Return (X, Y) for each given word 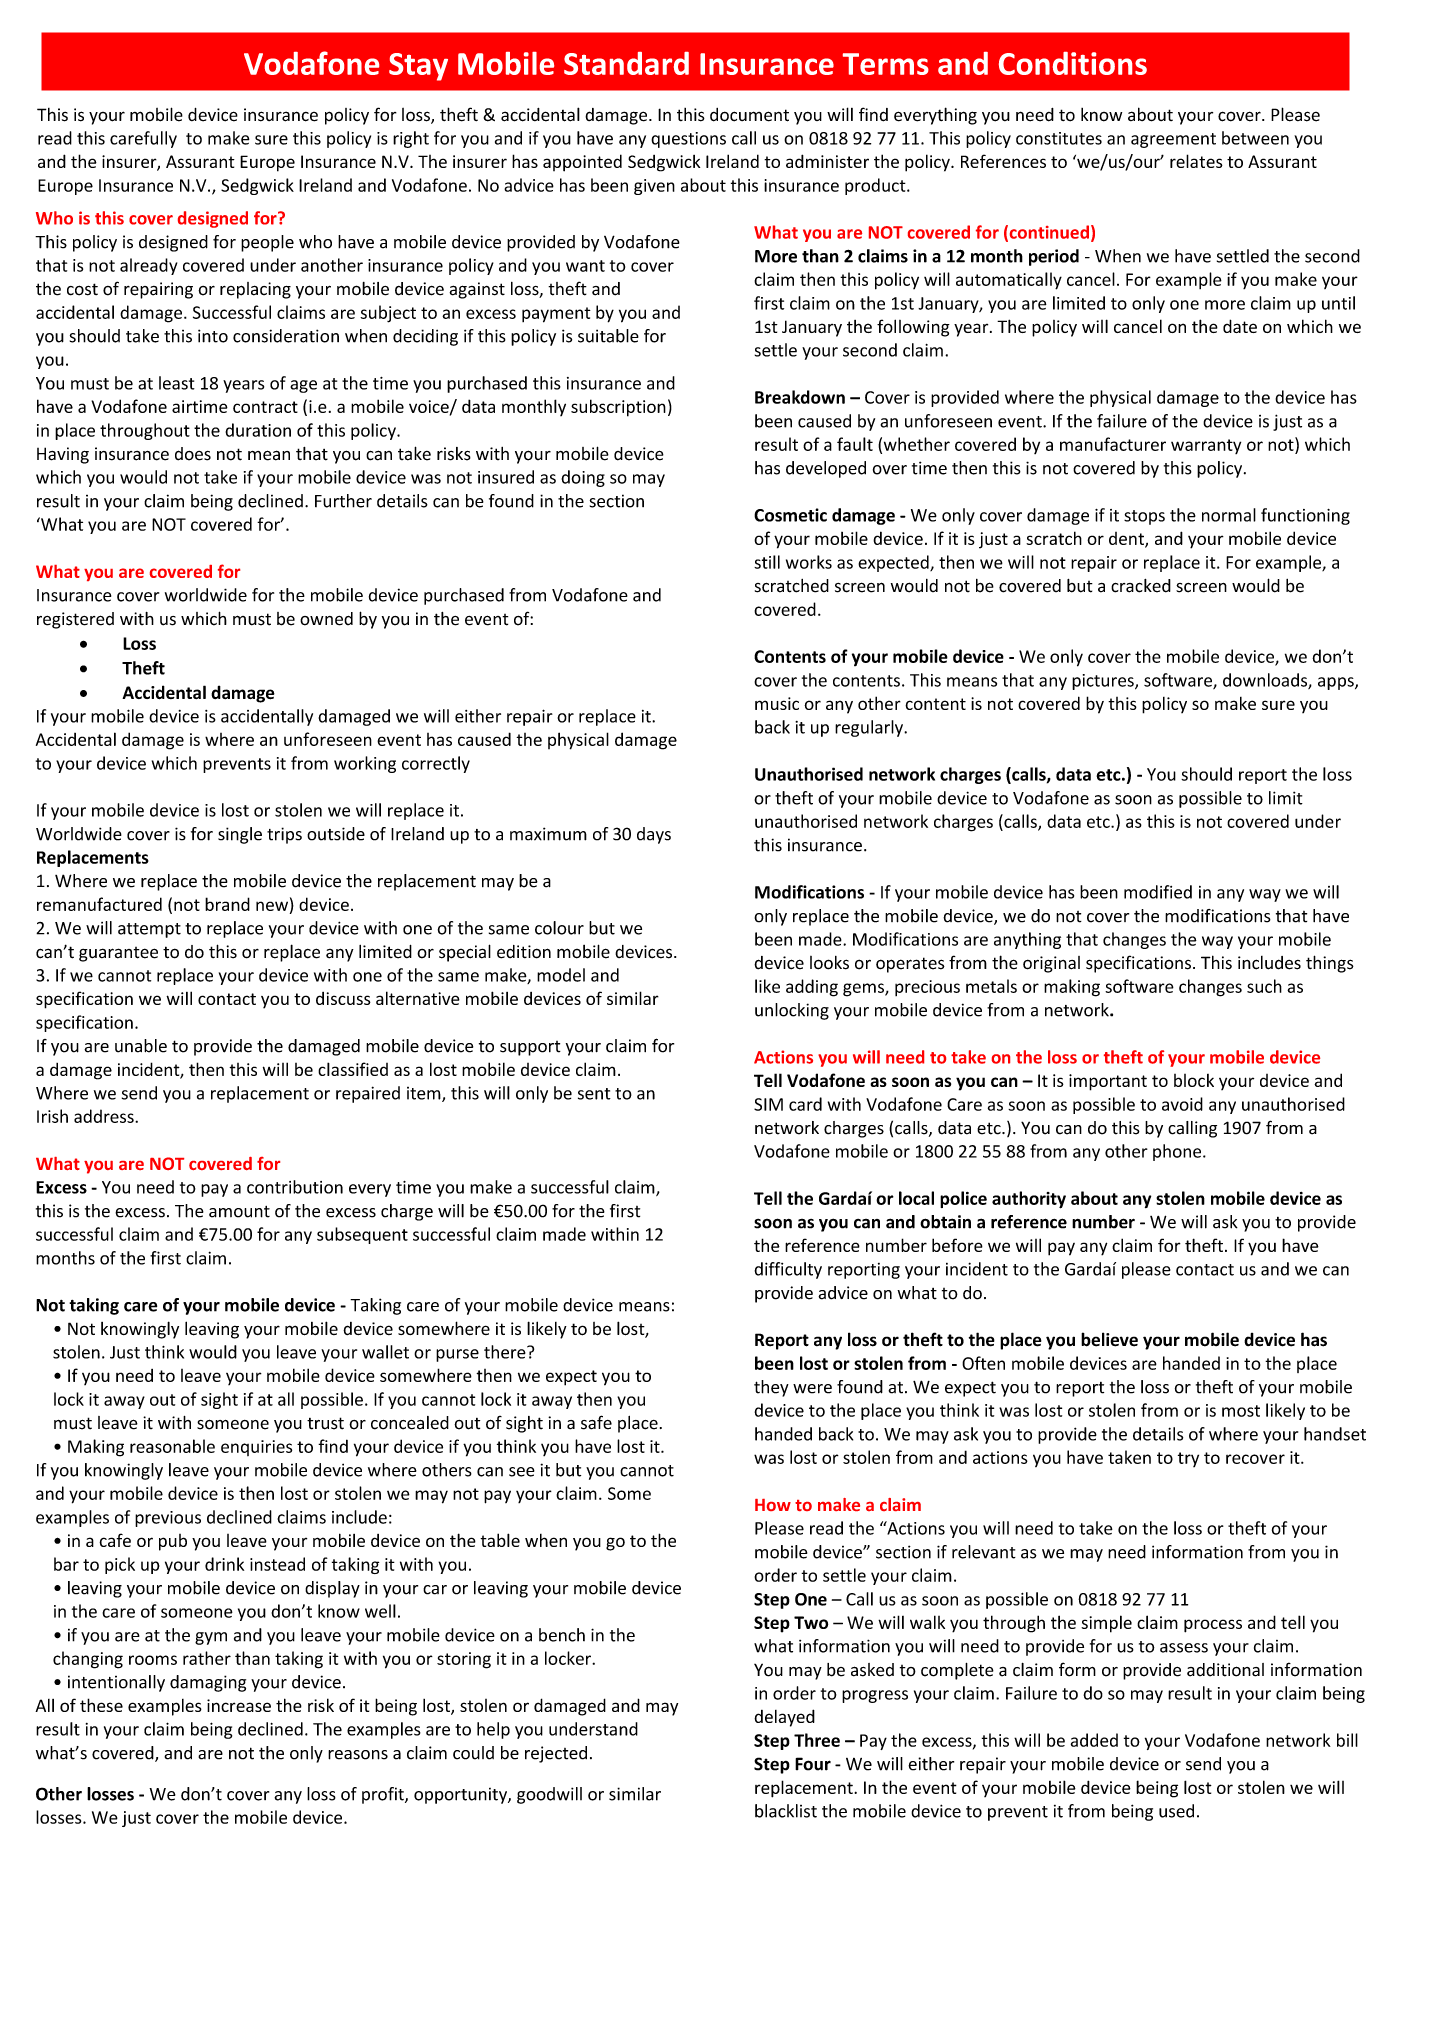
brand (227, 904)
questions (688, 140)
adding (812, 988)
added (1094, 1740)
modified (1158, 892)
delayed (784, 1718)
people (267, 243)
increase (239, 1705)
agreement (1173, 140)
